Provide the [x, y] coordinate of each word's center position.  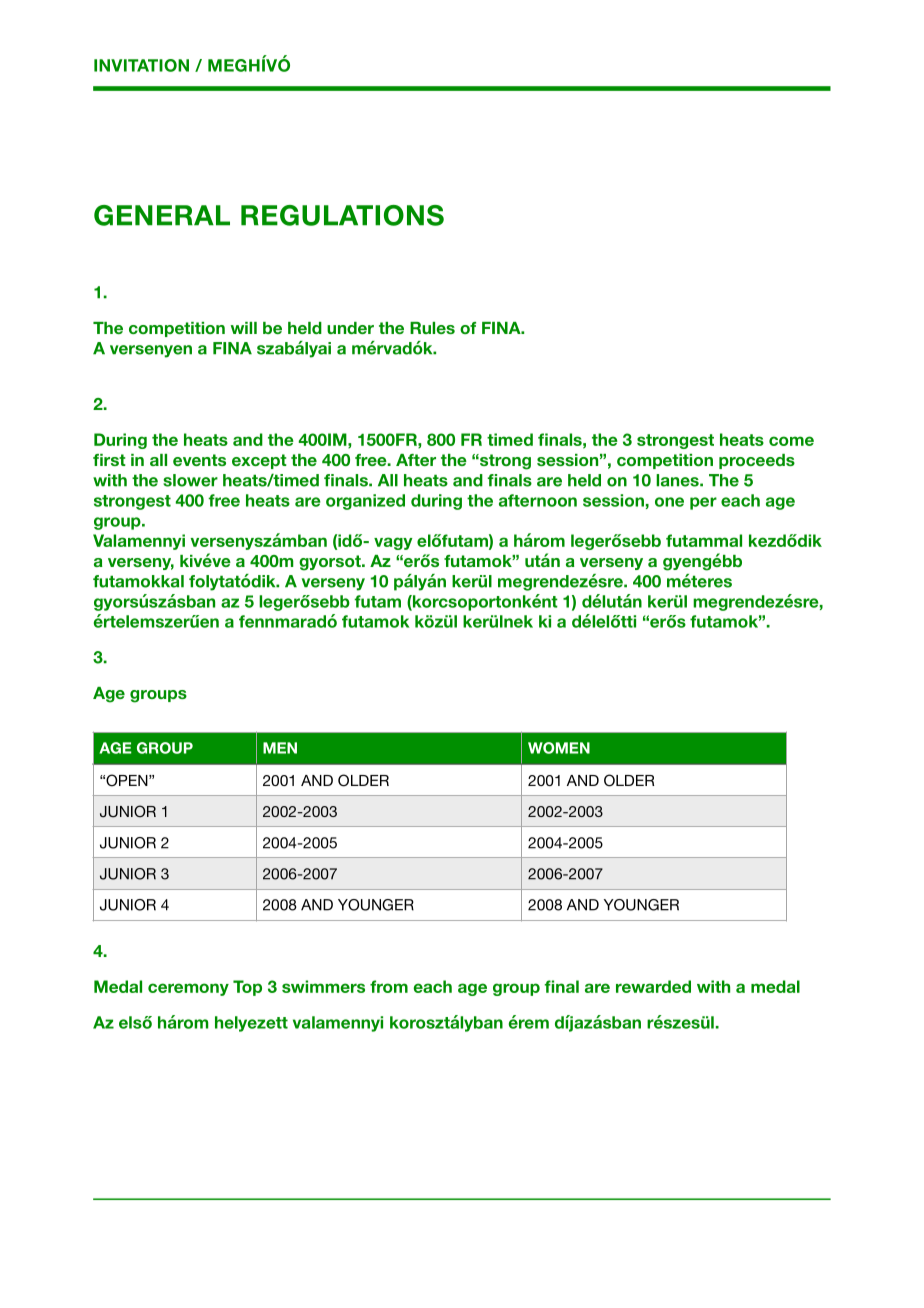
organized [365, 502]
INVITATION [141, 65]
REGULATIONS [342, 215]
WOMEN [559, 748]
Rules [432, 328]
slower [190, 480]
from [389, 986]
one [669, 502]
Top [247, 988]
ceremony [188, 989]
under [350, 328]
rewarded [653, 986]
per [703, 503]
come [791, 441]
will [244, 328]
